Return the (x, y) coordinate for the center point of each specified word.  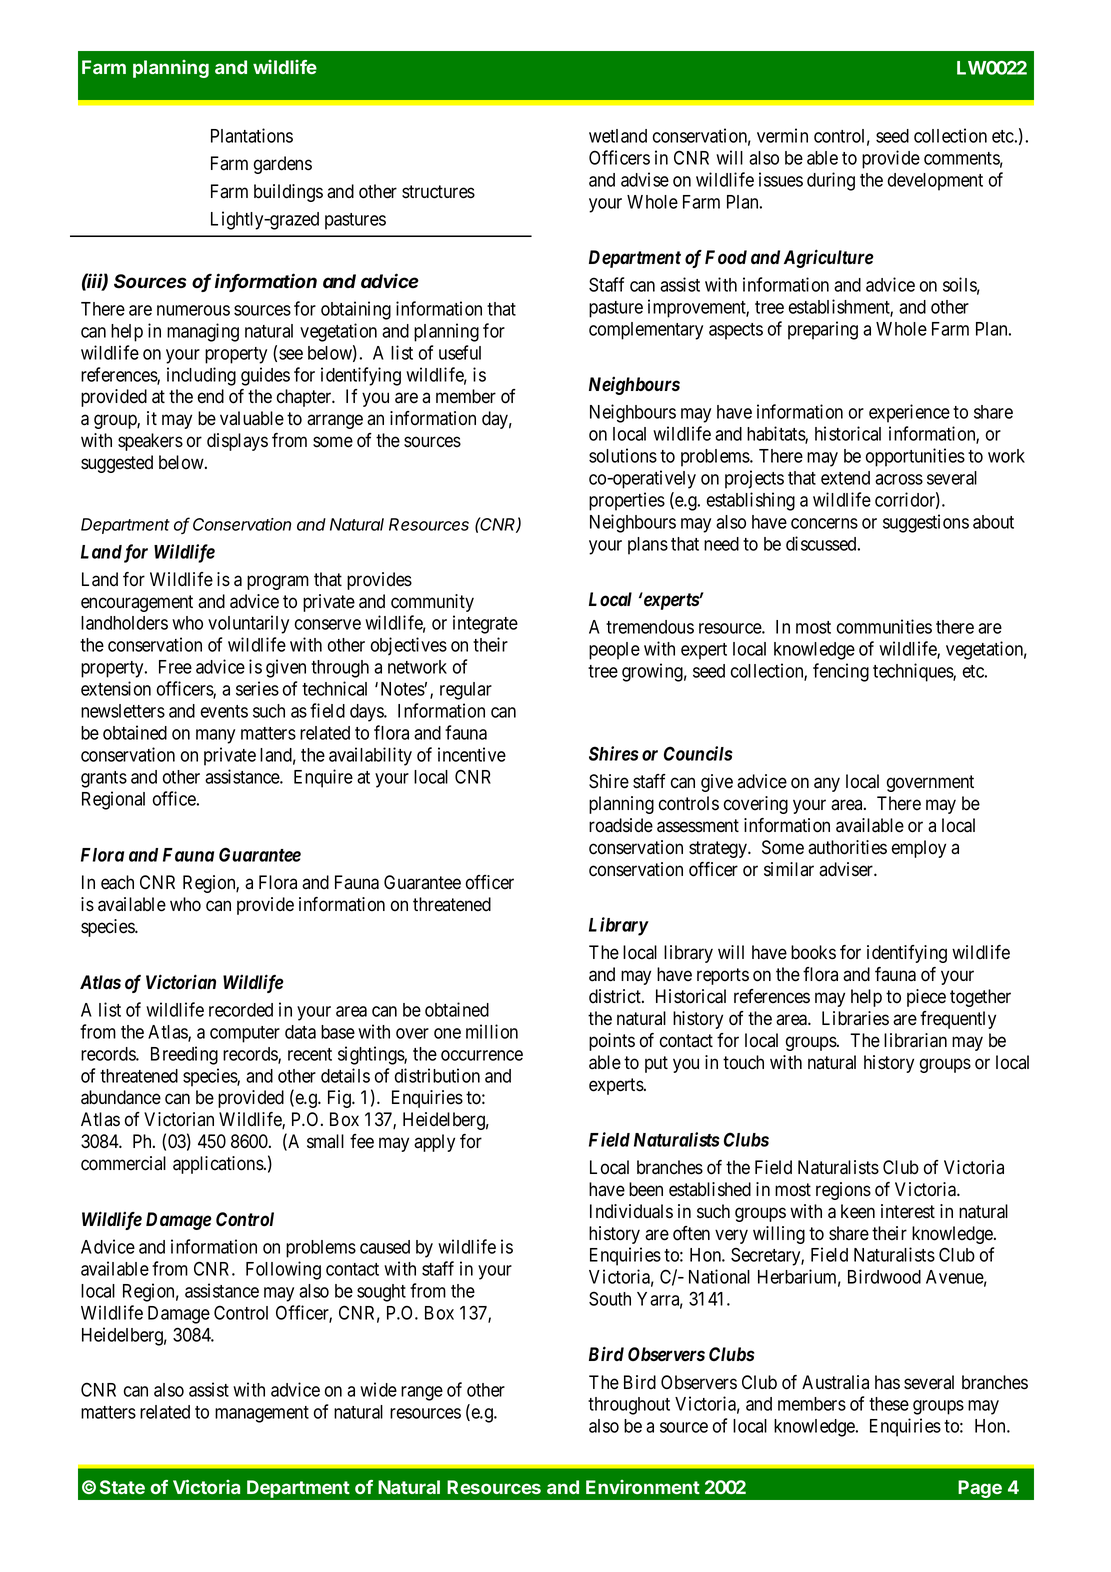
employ (919, 849)
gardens (283, 165)
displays (237, 442)
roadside (621, 825)
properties (627, 501)
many (215, 736)
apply (434, 1143)
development (935, 182)
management (262, 1414)
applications (219, 1165)
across (899, 479)
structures (438, 192)
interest (908, 1211)
